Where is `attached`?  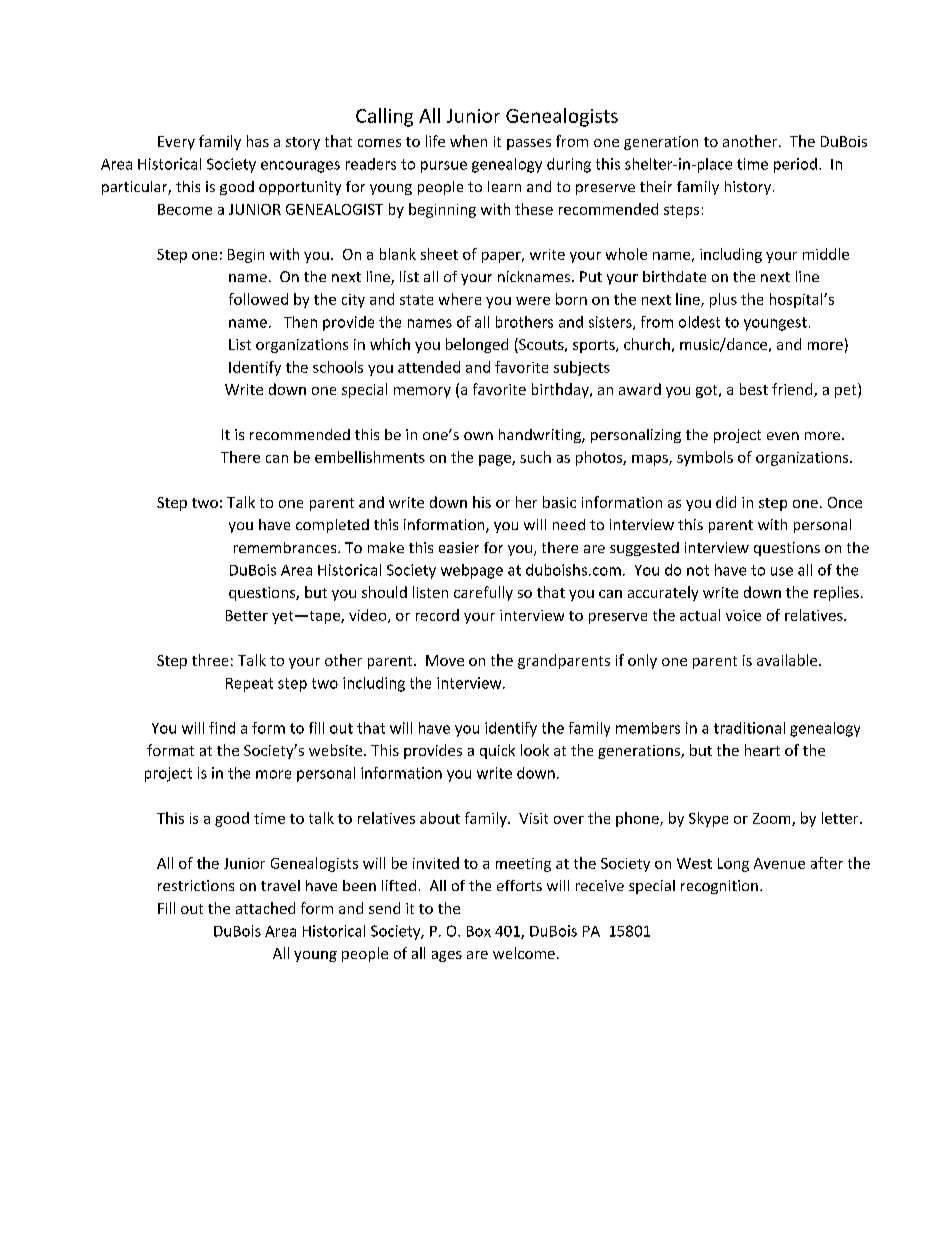 attached is located at coordinates (265, 908).
